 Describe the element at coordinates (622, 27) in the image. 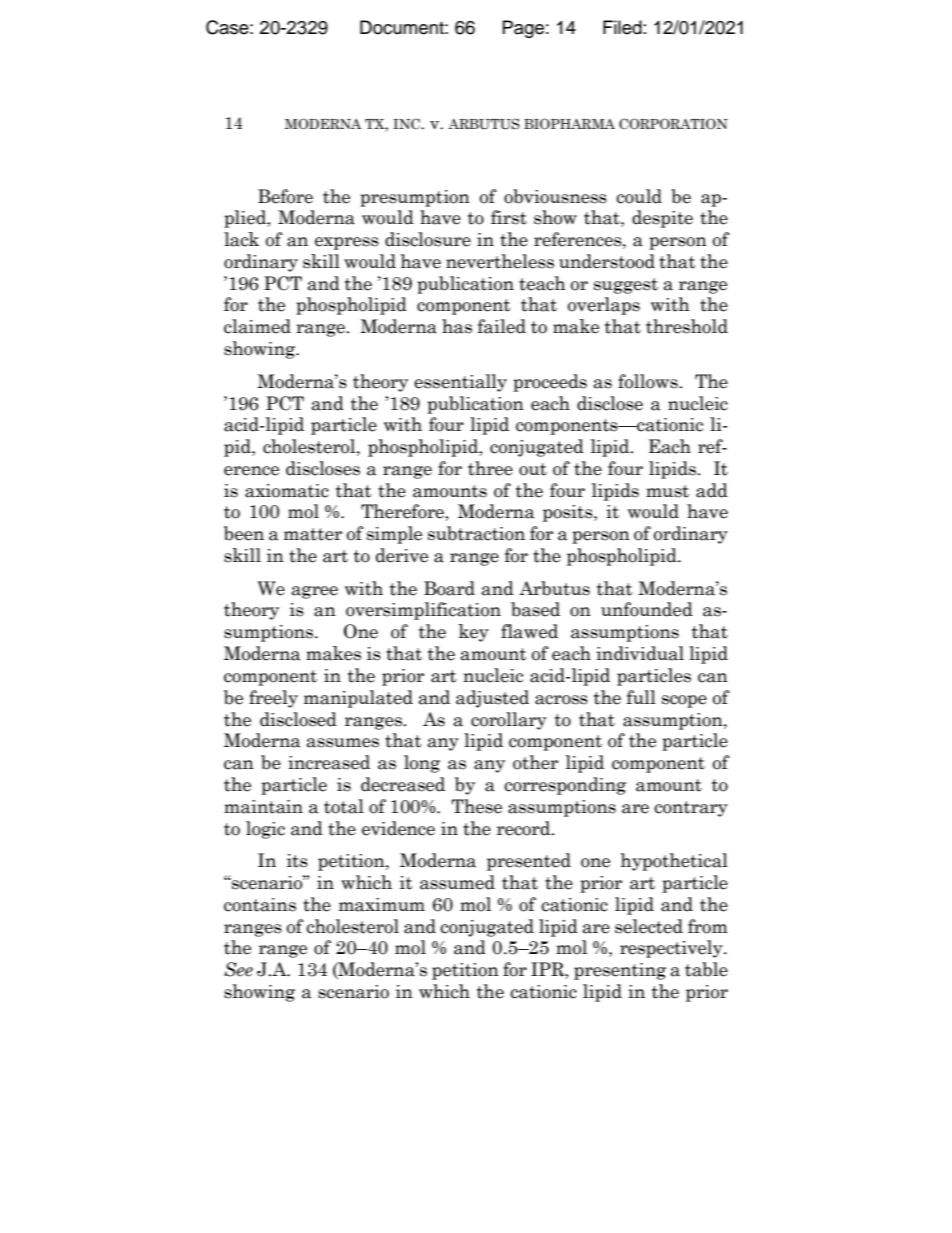

I see `Filed` at that location.
